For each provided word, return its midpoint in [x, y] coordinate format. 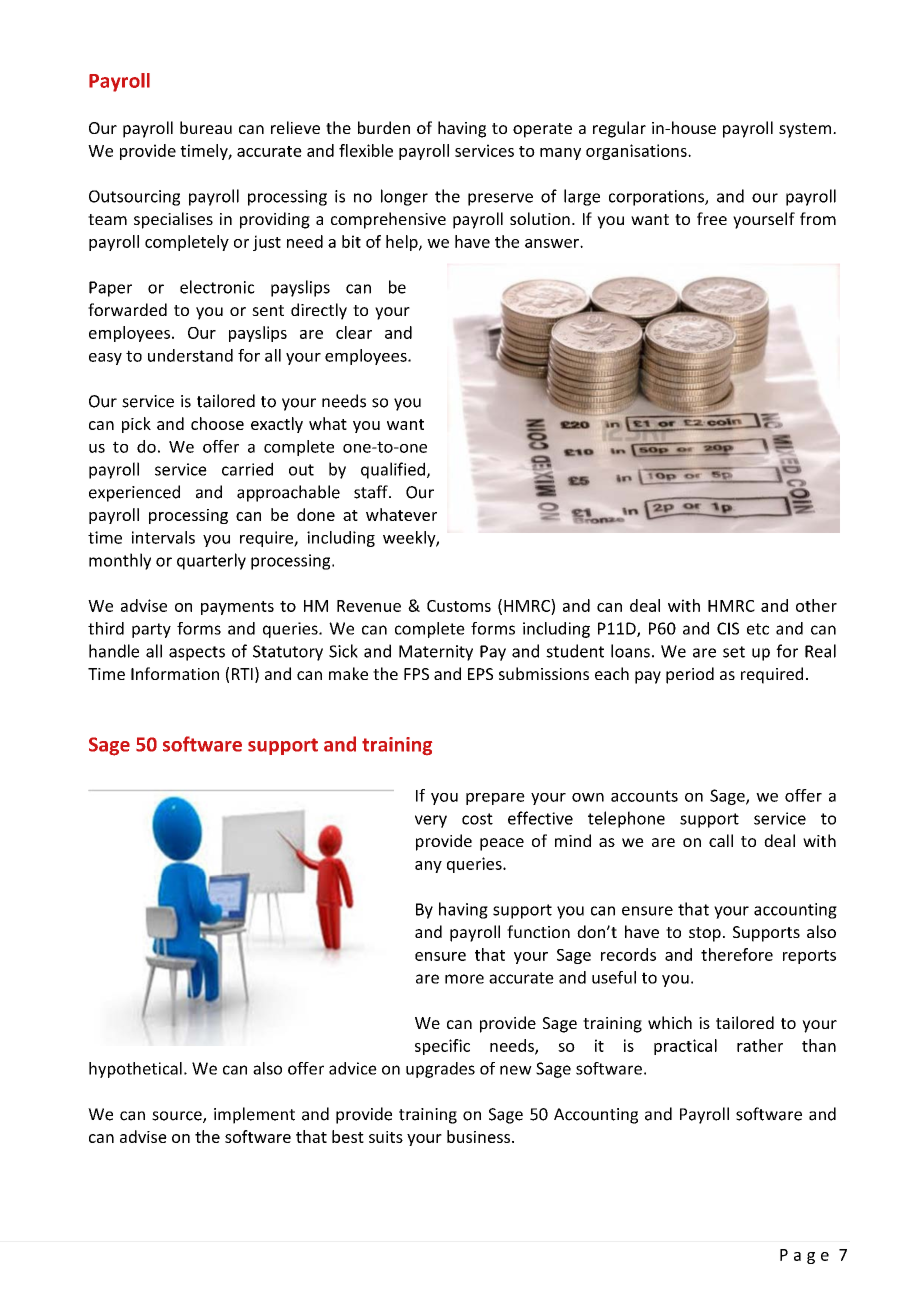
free [712, 218]
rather [760, 1045]
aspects [197, 653]
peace [502, 844]
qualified [393, 470]
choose [217, 423]
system [805, 130]
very [431, 821]
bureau [206, 127]
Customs [459, 606]
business [480, 1136]
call [721, 840]
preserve [500, 199]
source [178, 1117]
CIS [728, 628]
